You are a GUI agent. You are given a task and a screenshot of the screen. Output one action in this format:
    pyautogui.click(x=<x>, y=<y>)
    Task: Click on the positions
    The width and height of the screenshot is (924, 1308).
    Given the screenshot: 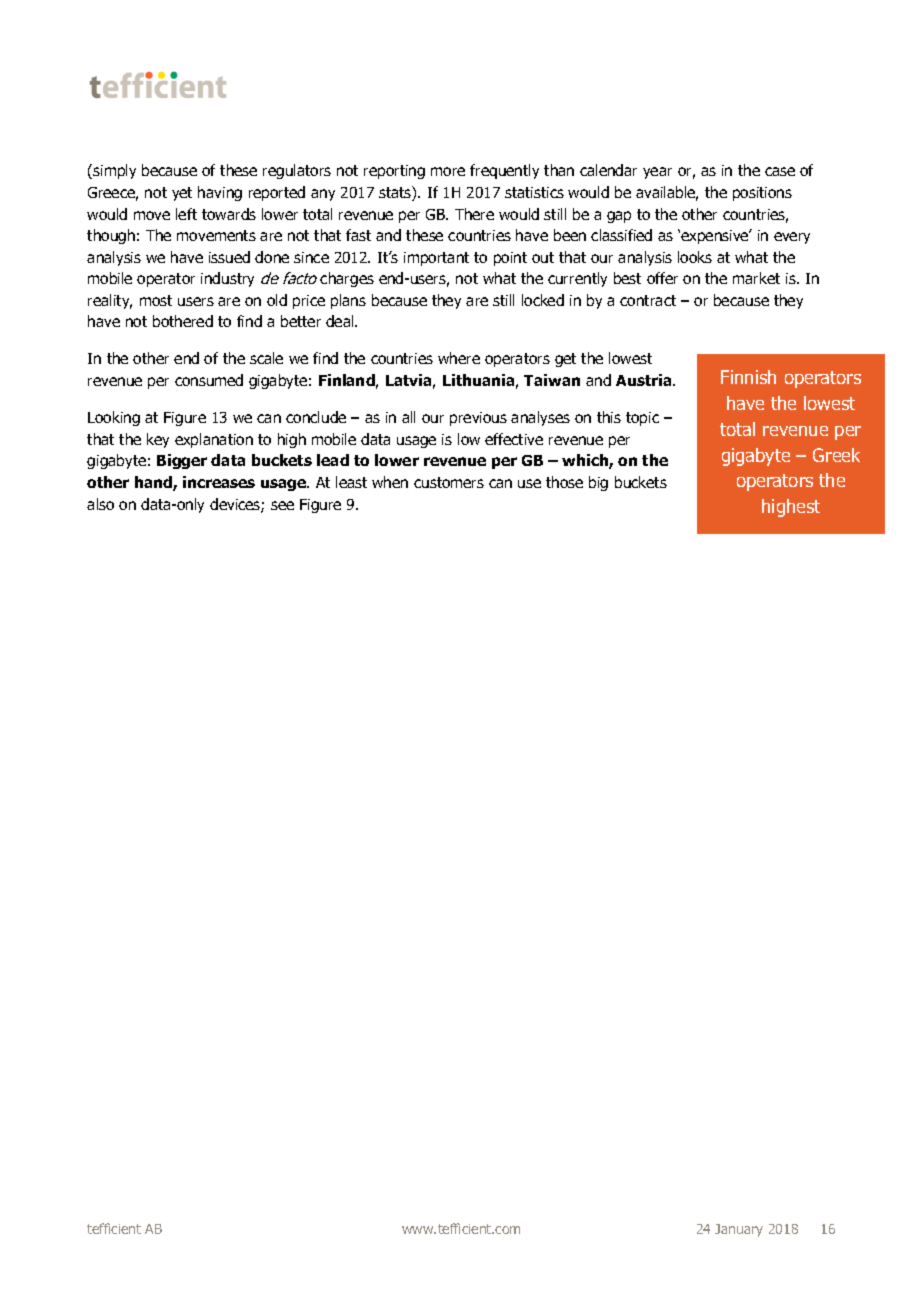 What is the action you would take?
    pyautogui.click(x=762, y=194)
